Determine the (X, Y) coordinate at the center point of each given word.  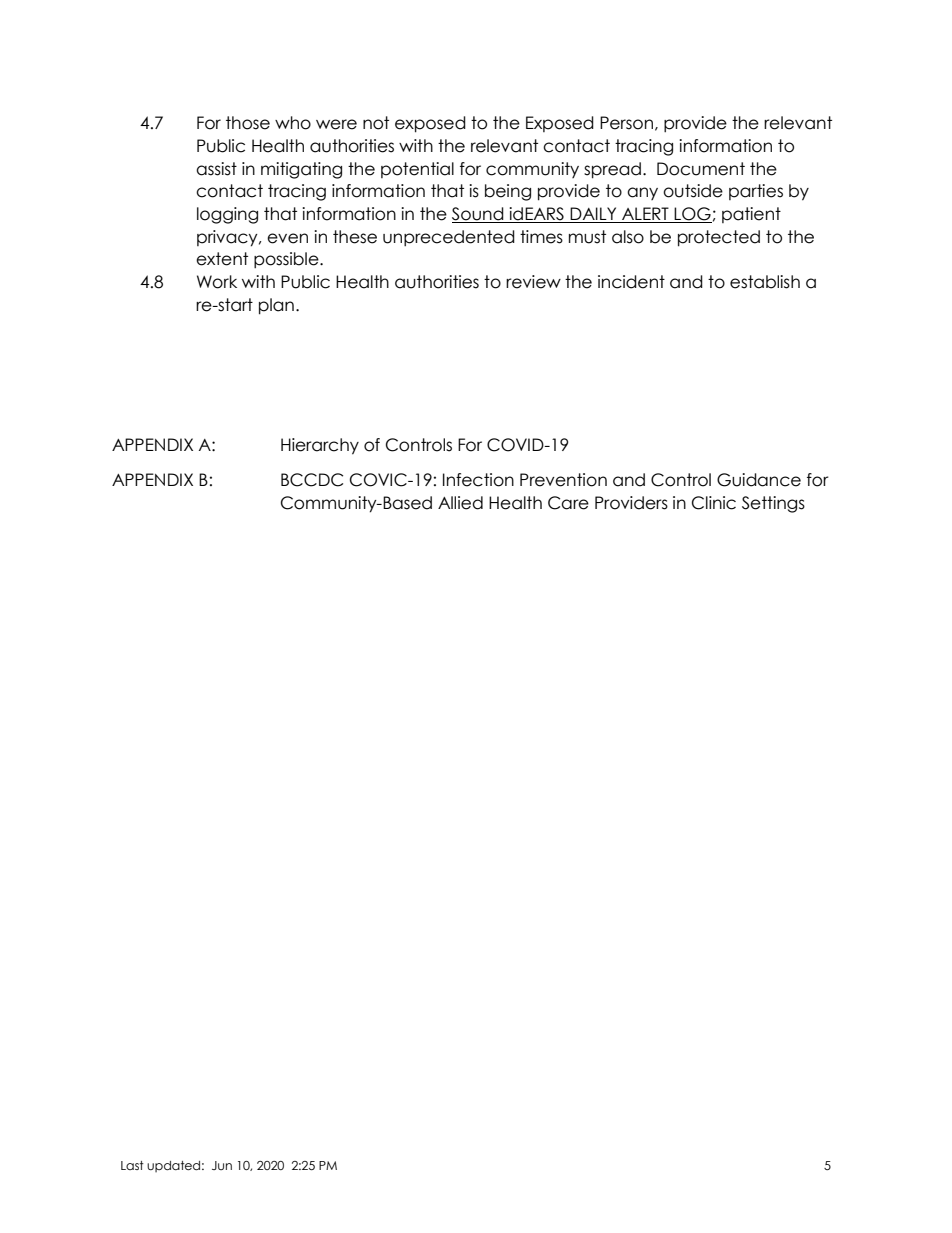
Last (132, 1165)
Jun (222, 1165)
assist (216, 169)
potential (417, 170)
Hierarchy (320, 446)
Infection (478, 480)
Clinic (714, 503)
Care (568, 503)
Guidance (759, 480)
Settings (773, 504)
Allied (460, 503)
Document (701, 169)
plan (276, 306)
